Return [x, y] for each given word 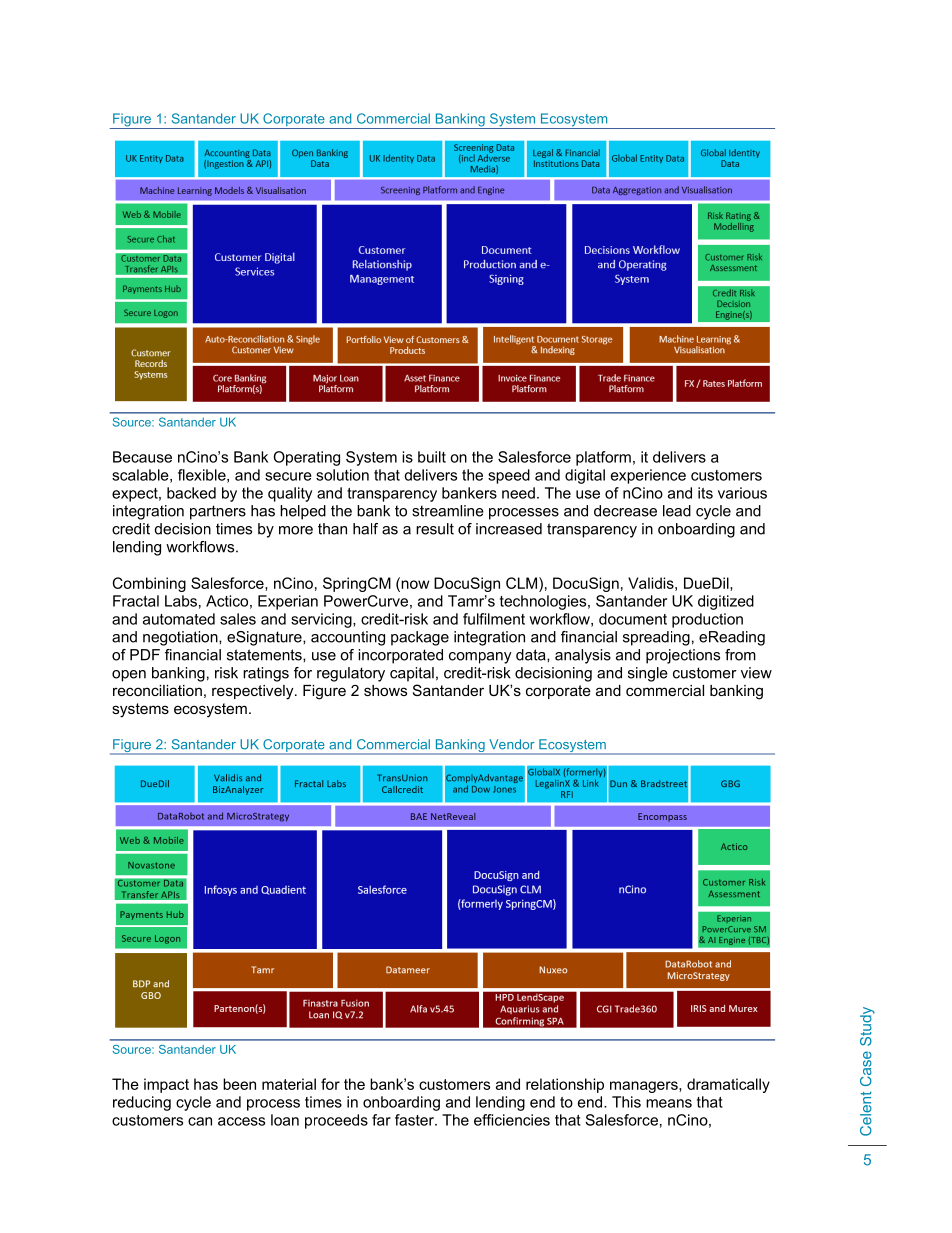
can [200, 1121]
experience [648, 476]
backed [191, 493]
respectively [254, 692]
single [648, 674]
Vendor [512, 744]
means [669, 1103]
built [432, 457]
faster [415, 1120]
